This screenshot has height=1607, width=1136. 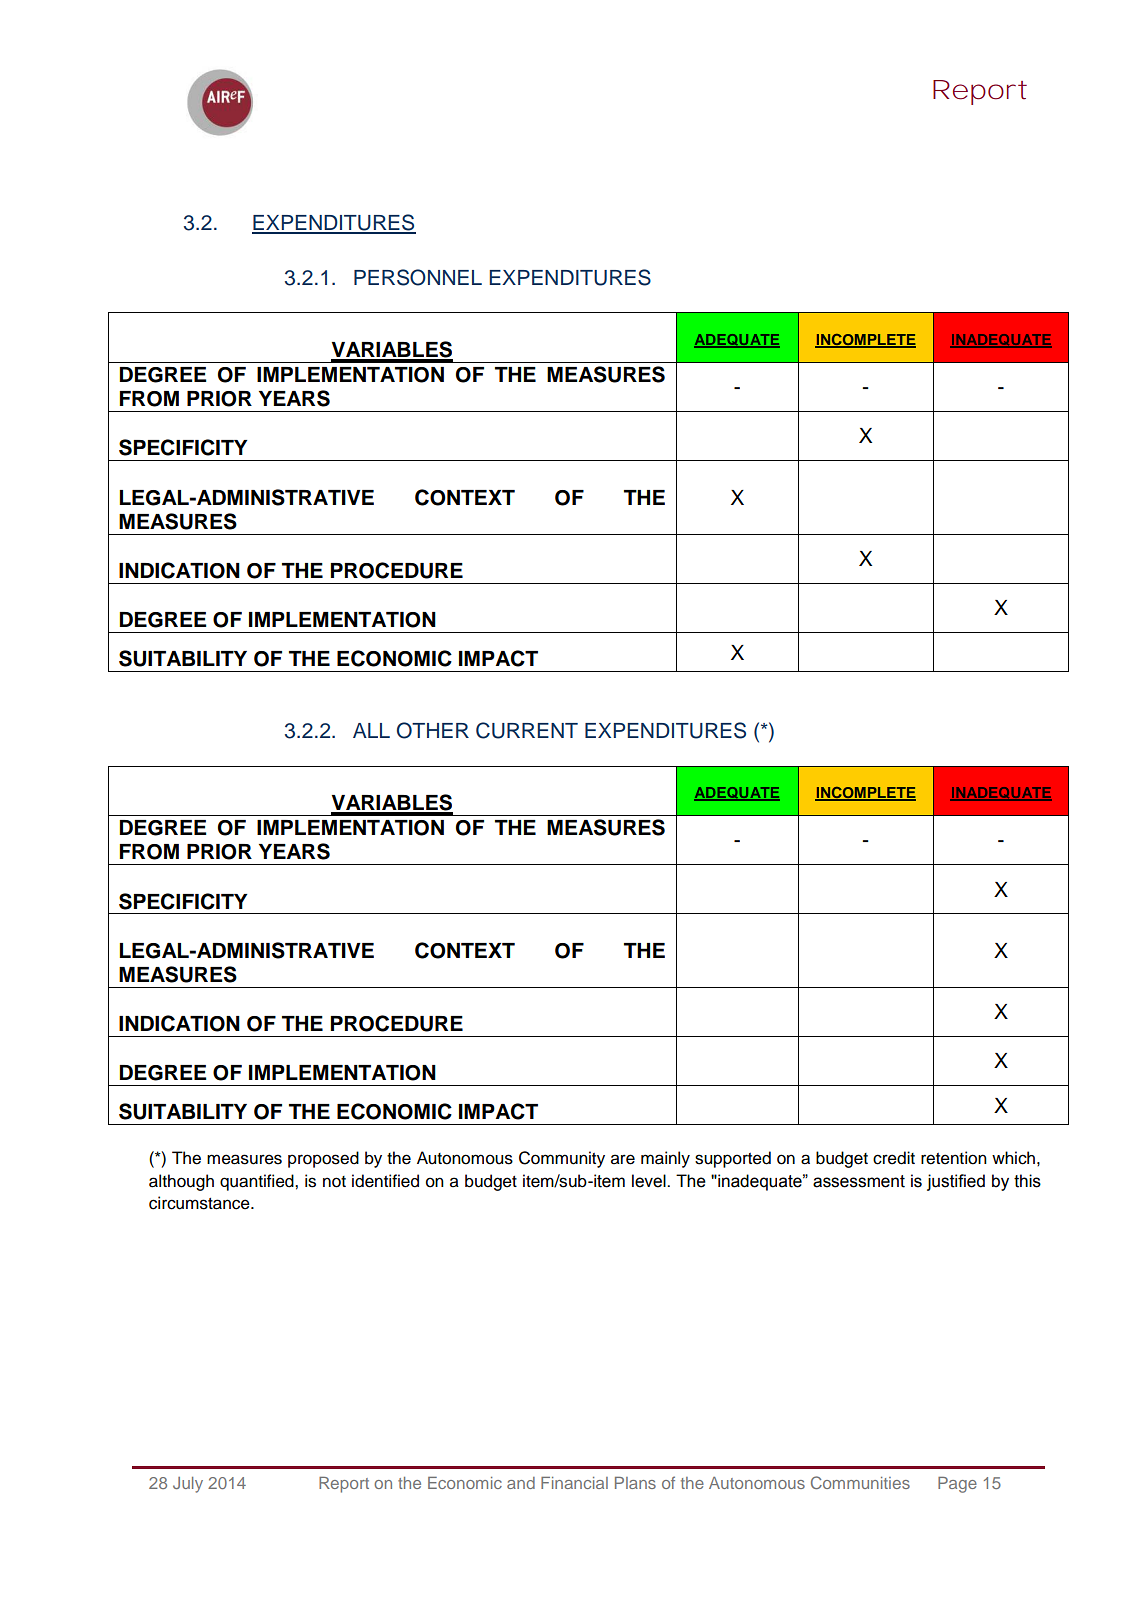 I want to click on PERSONNEL, so click(x=418, y=277).
